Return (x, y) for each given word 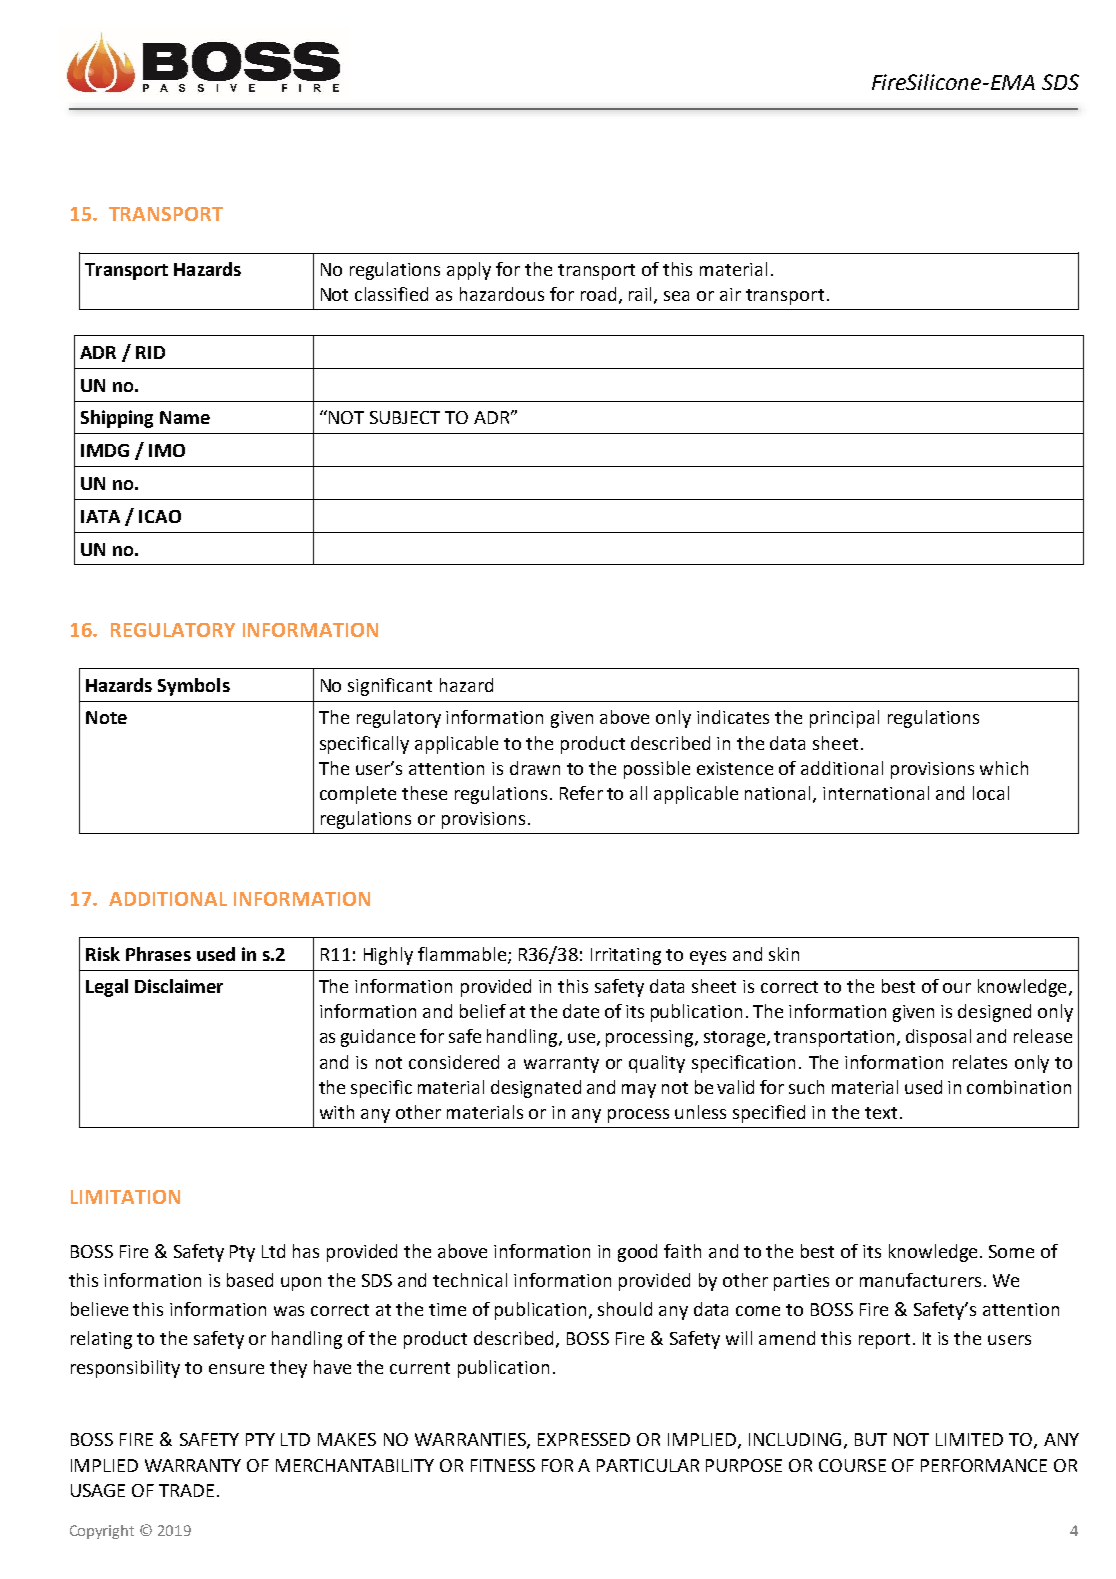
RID (150, 352)
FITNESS (503, 1465)
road (598, 294)
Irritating (626, 956)
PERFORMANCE (984, 1465)
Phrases (158, 954)
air (730, 294)
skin (784, 954)
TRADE (186, 1490)
